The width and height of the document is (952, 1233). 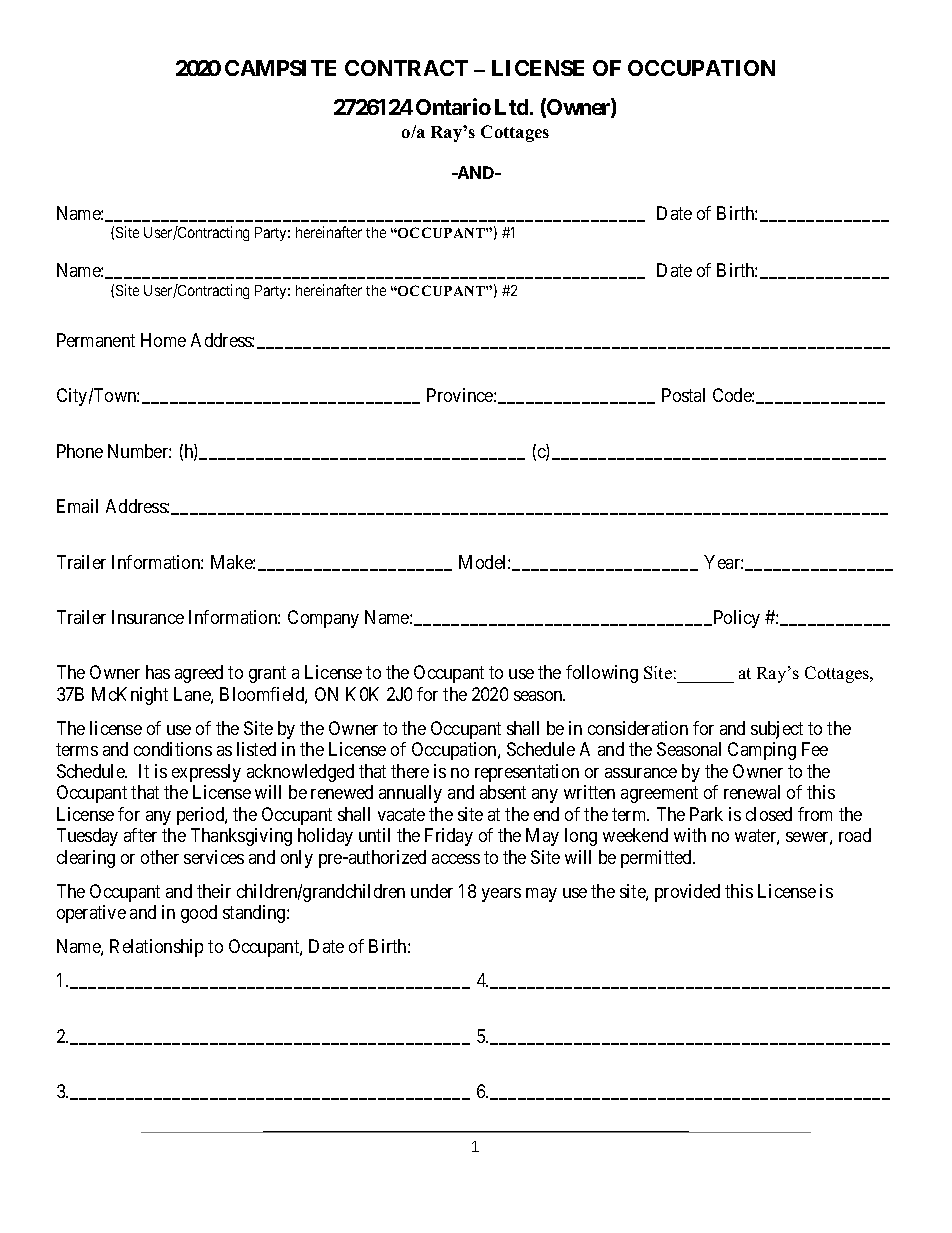 What do you see at coordinates (96, 340) in the document?
I see `Permanent` at bounding box center [96, 340].
